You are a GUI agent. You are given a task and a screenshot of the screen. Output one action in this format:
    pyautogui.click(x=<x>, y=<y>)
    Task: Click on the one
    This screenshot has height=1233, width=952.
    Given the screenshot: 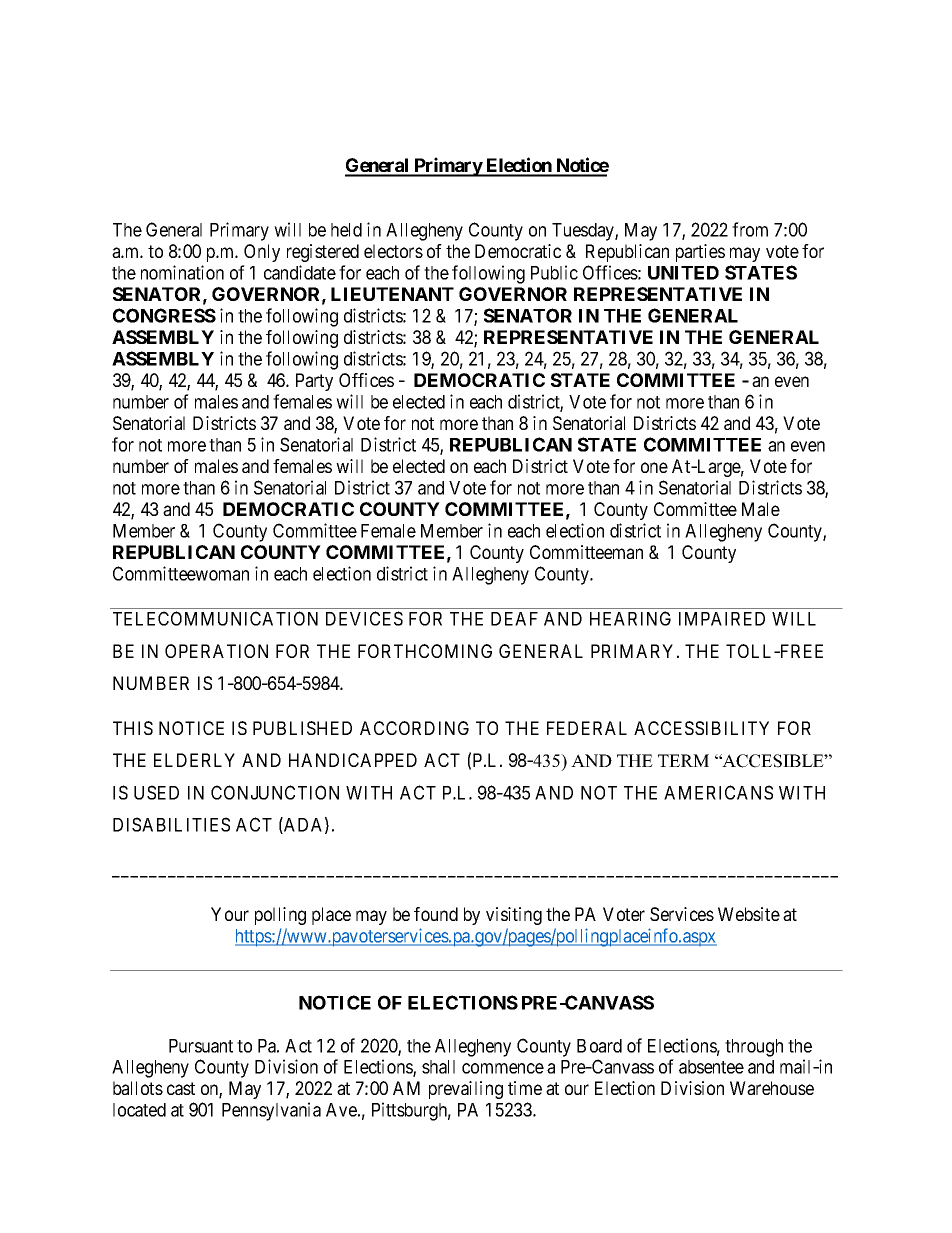 What is the action you would take?
    pyautogui.click(x=654, y=467)
